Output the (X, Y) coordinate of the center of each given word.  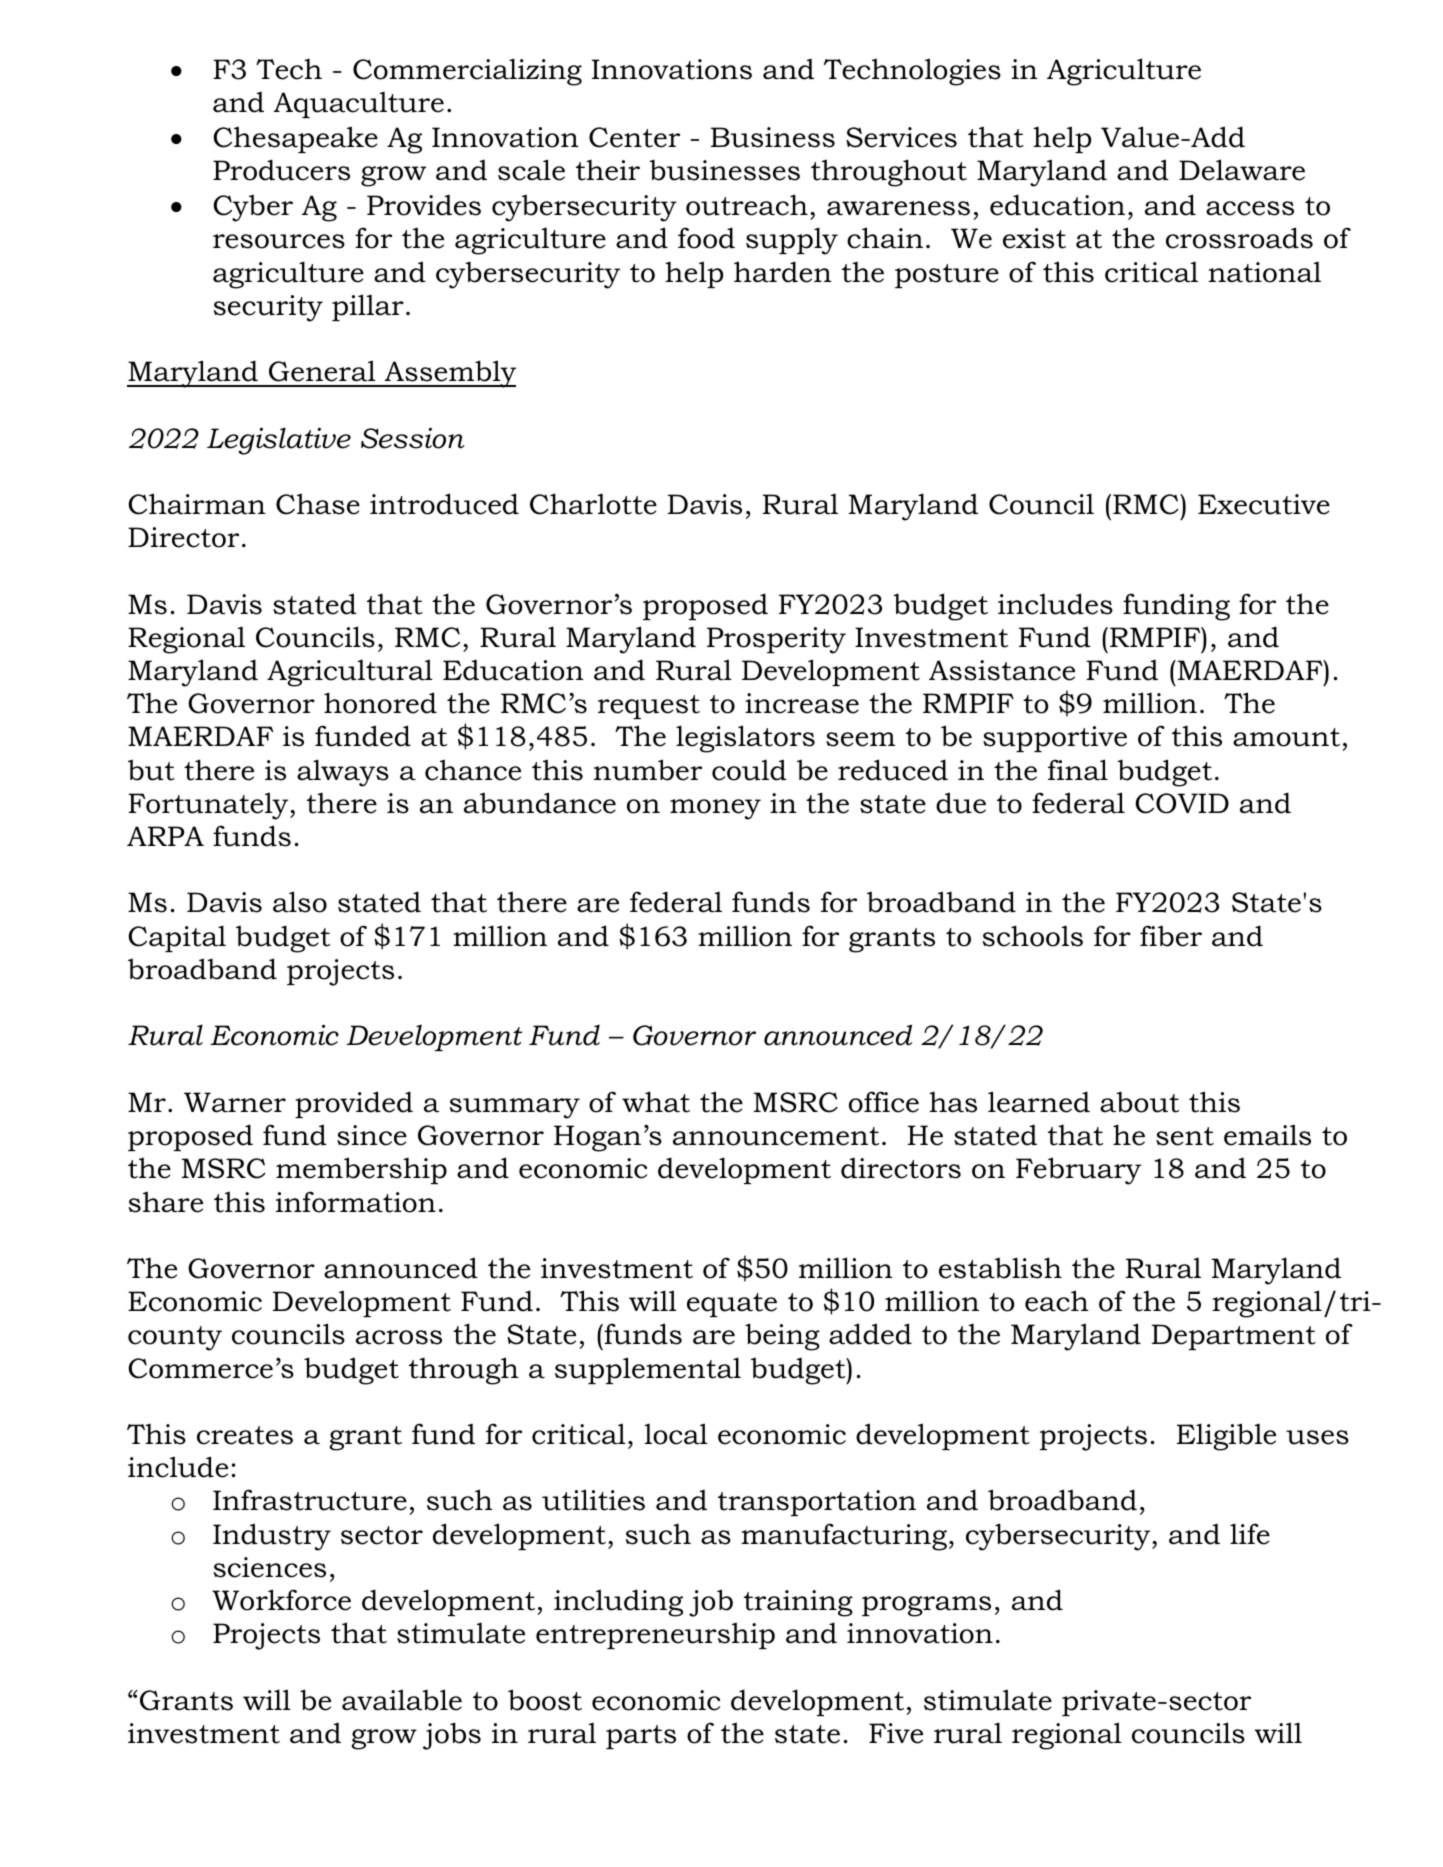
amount (1286, 737)
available (402, 1700)
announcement (776, 1136)
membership (361, 1170)
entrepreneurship (655, 1635)
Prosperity (776, 640)
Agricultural (350, 673)
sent (1185, 1136)
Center (634, 137)
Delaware (1242, 170)
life (1250, 1534)
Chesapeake (295, 139)
